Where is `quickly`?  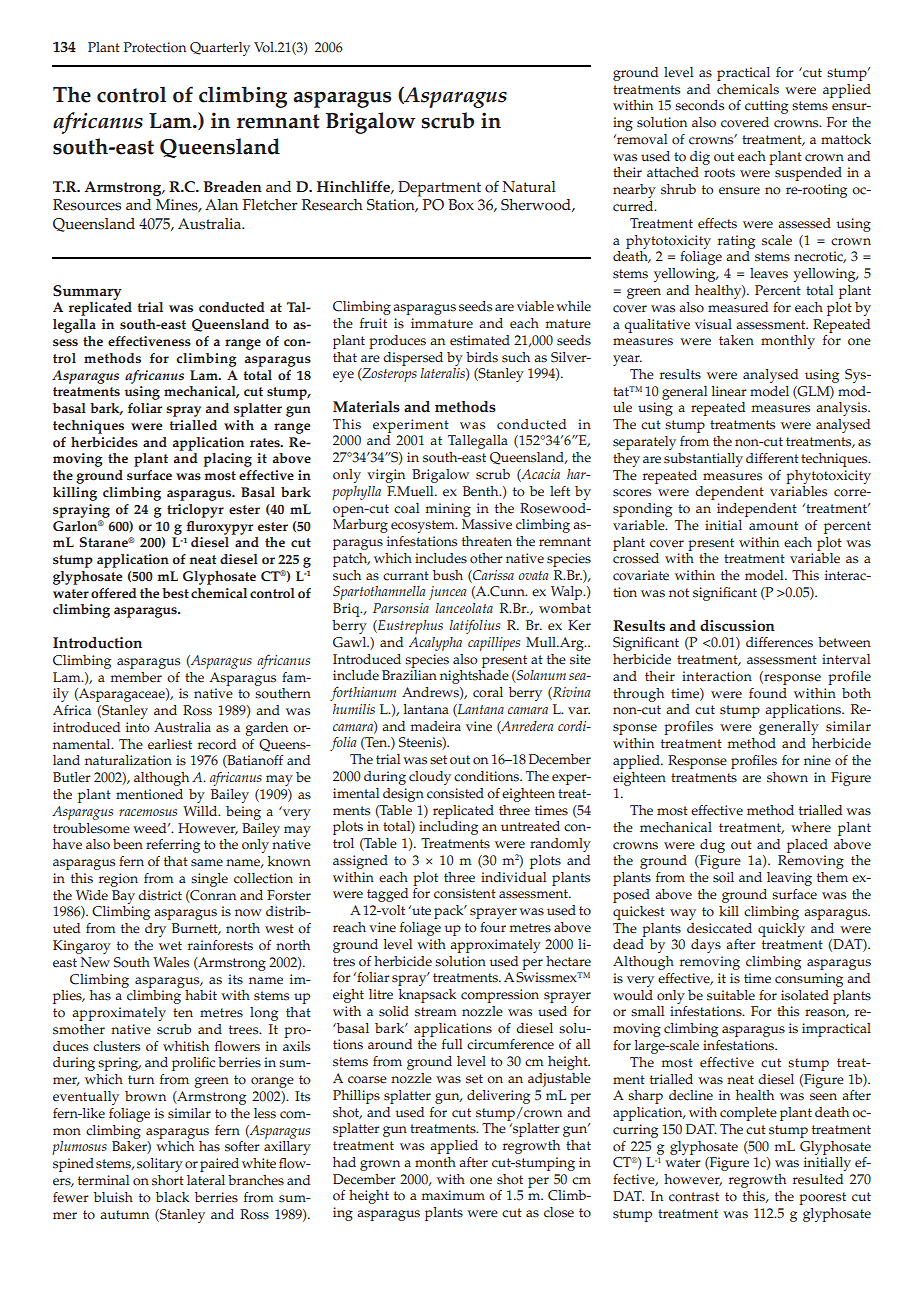 quickly is located at coordinates (781, 930).
